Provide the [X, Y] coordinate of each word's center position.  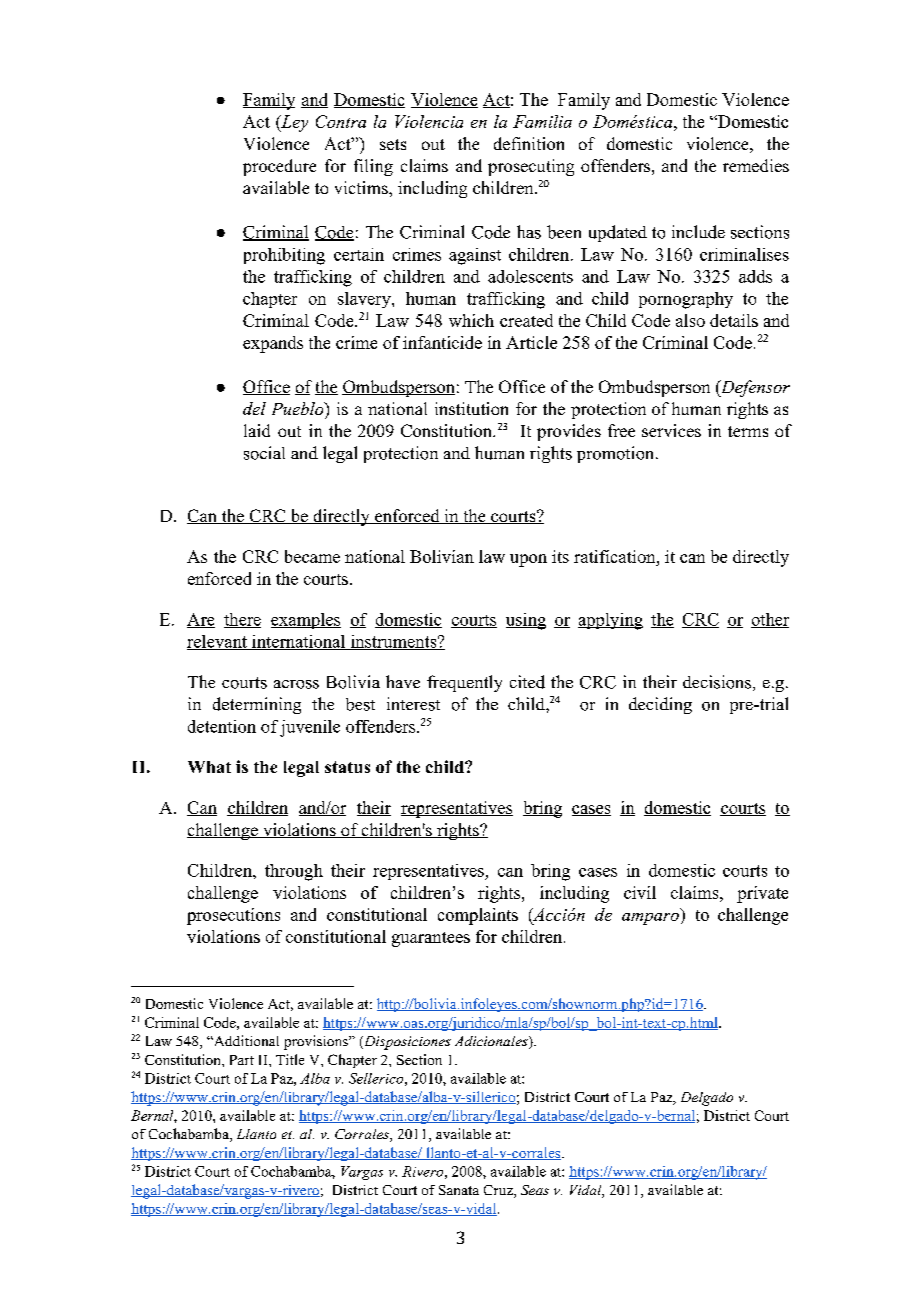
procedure [279, 167]
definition [529, 143]
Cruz [499, 1191]
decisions [717, 682]
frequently [464, 683]
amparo [650, 919]
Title [290, 1059]
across [296, 684]
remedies [756, 165]
